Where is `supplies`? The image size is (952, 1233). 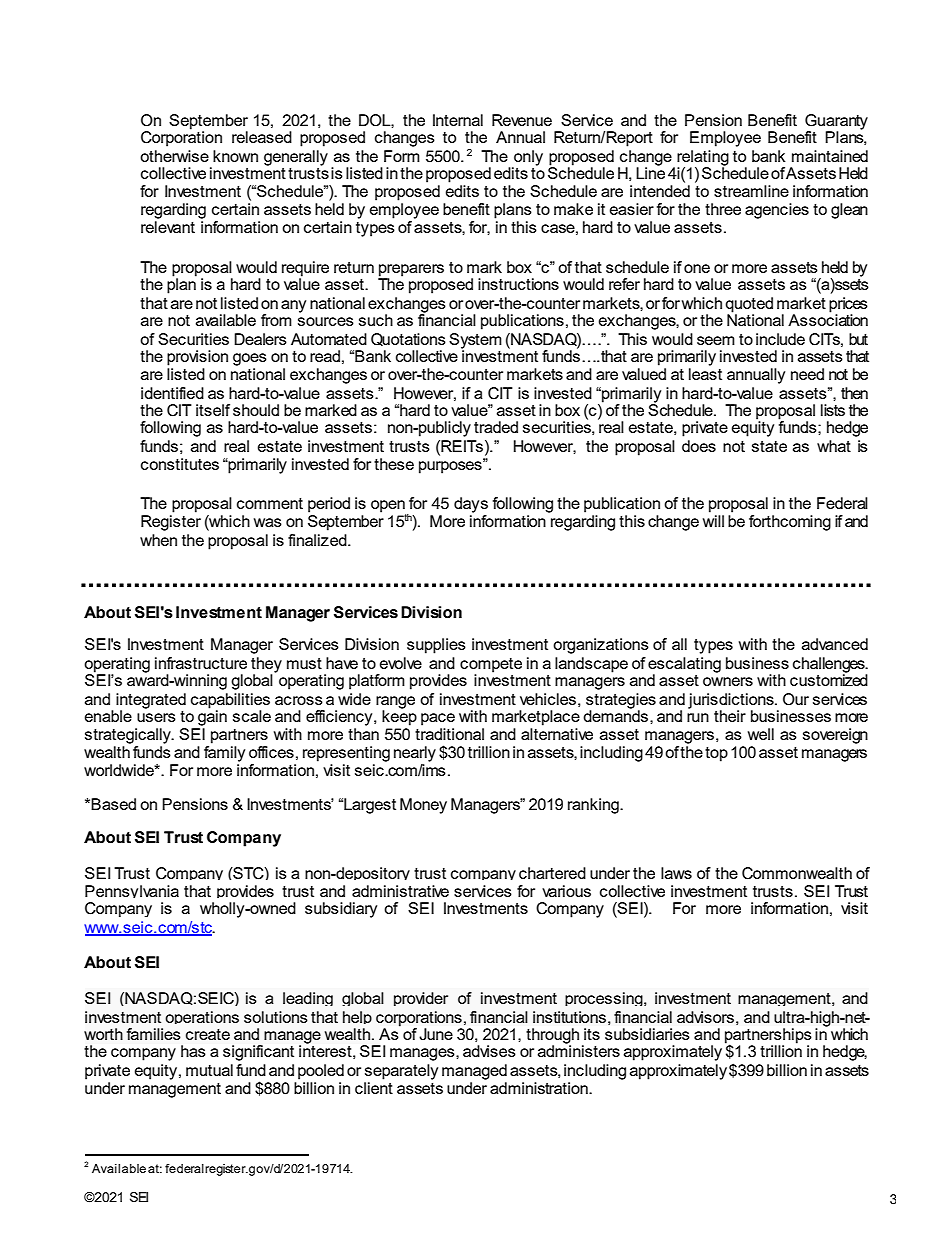
supplies is located at coordinates (436, 646).
